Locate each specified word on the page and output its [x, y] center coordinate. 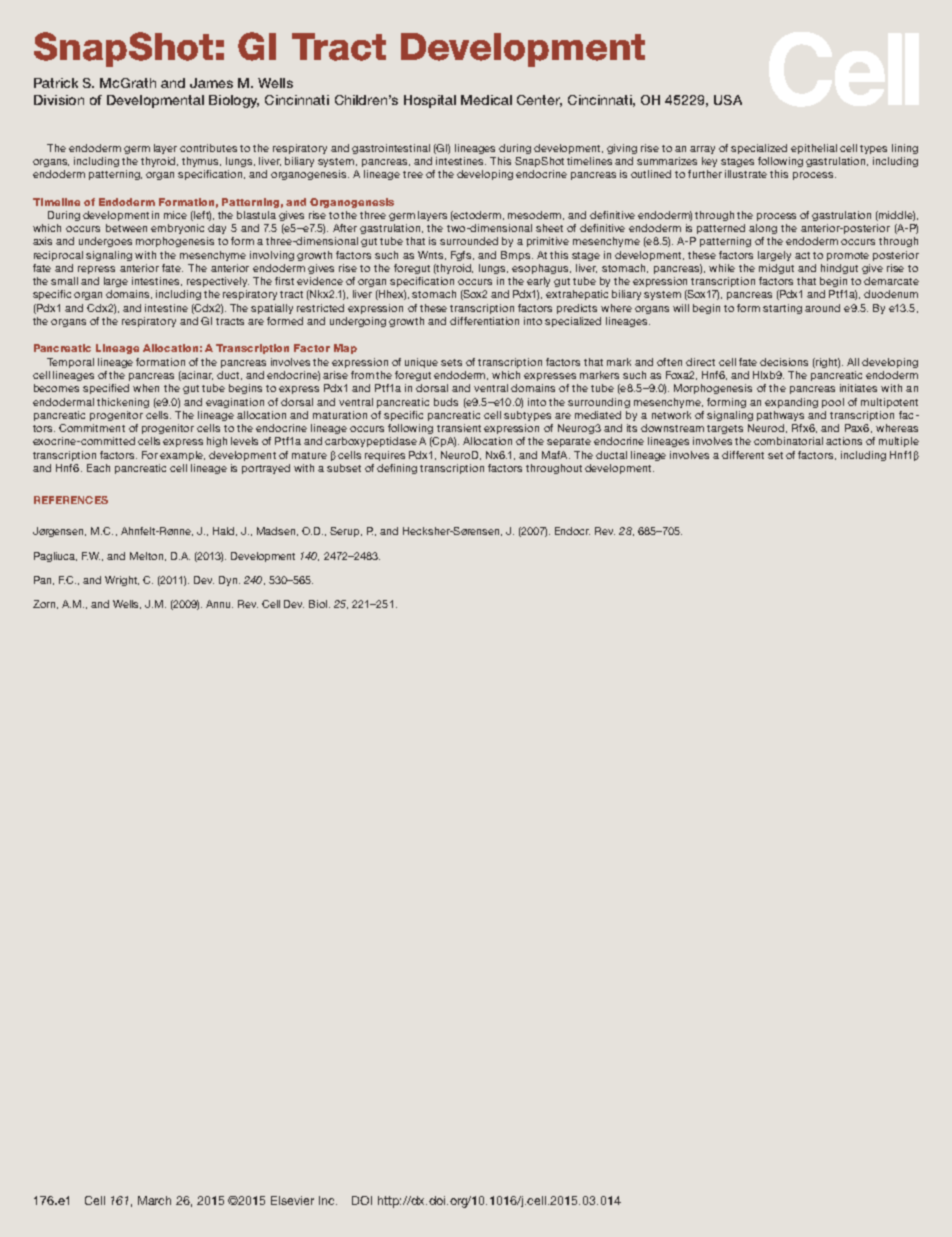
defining [397, 469]
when [146, 388]
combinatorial [788, 441]
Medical [486, 100]
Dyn [229, 581]
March [154, 1200]
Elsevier [292, 1200]
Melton [146, 556]
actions [844, 441]
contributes [208, 148]
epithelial [814, 149]
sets [451, 362]
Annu [219, 604]
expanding [791, 403]
